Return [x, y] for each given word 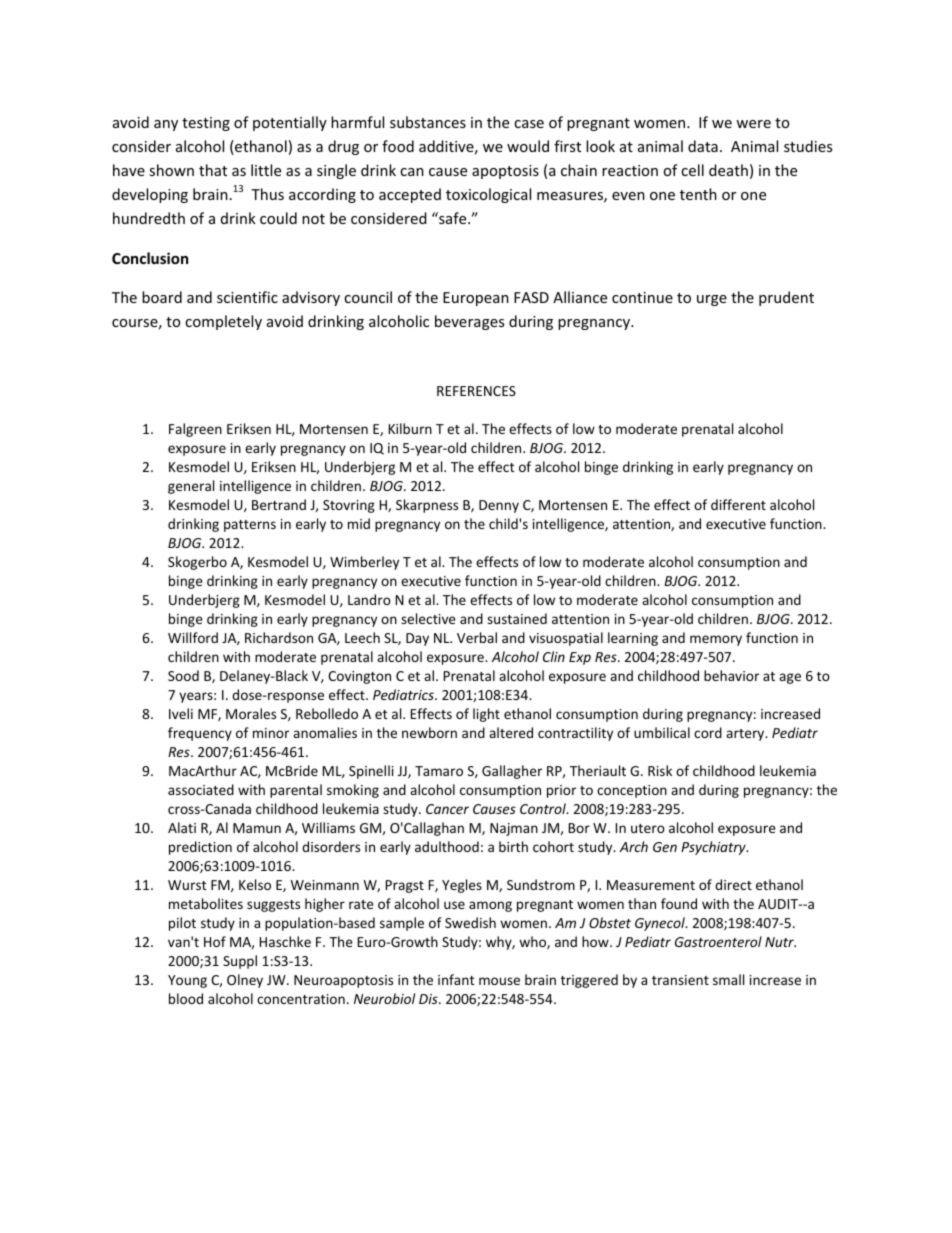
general [191, 487]
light [486, 715]
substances [428, 122]
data [703, 146]
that [213, 170]
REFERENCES [476, 391]
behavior [731, 675]
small [728, 979]
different [738, 504]
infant [456, 979]
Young [187, 981]
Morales [251, 713]
